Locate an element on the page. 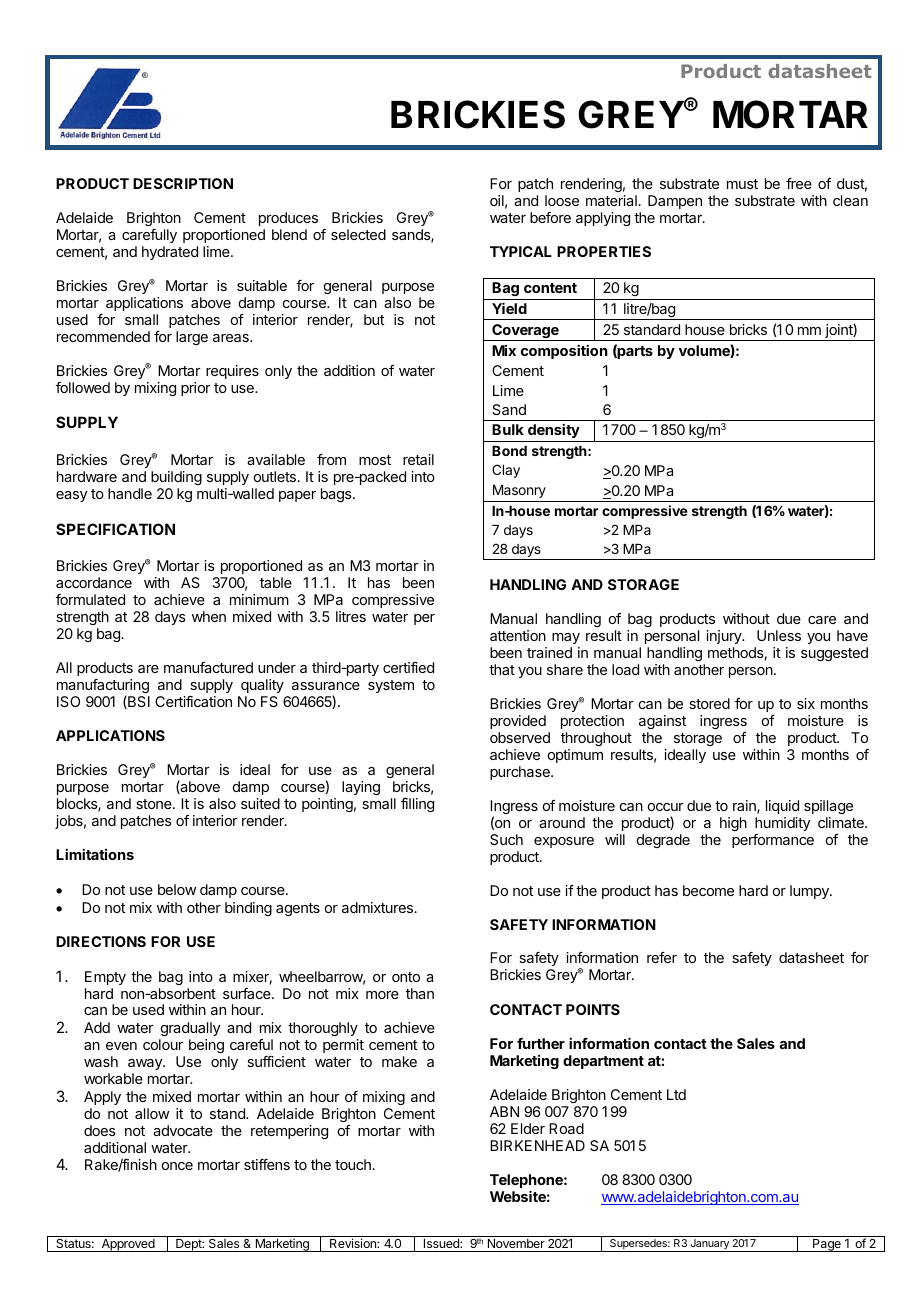  TYPICAL is located at coordinates (521, 251).
